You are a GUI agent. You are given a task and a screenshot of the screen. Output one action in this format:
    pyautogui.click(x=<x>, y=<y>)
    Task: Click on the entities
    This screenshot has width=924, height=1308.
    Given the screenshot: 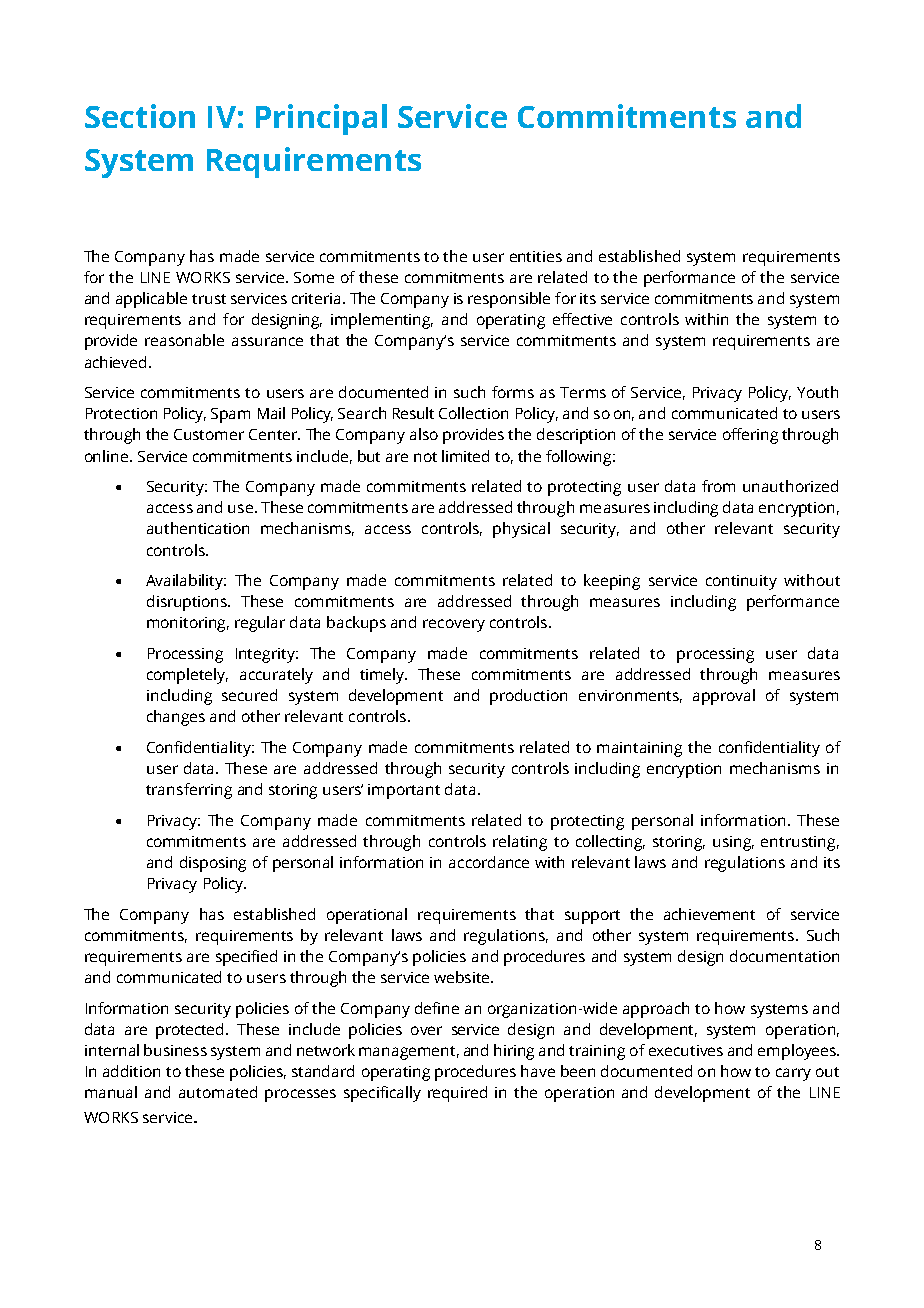 What is the action you would take?
    pyautogui.click(x=536, y=256)
